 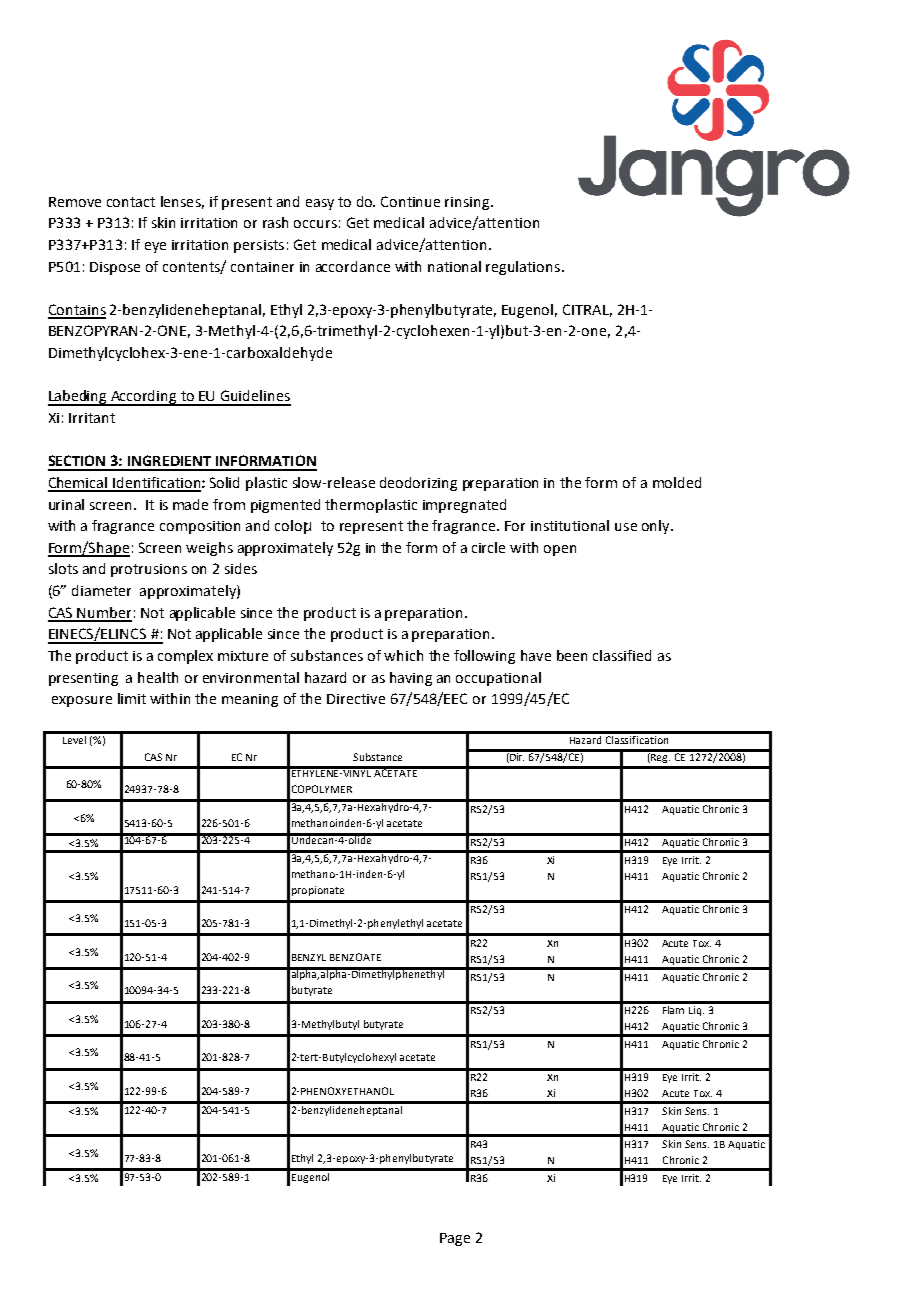 I want to click on deodorizing, so click(x=418, y=484).
